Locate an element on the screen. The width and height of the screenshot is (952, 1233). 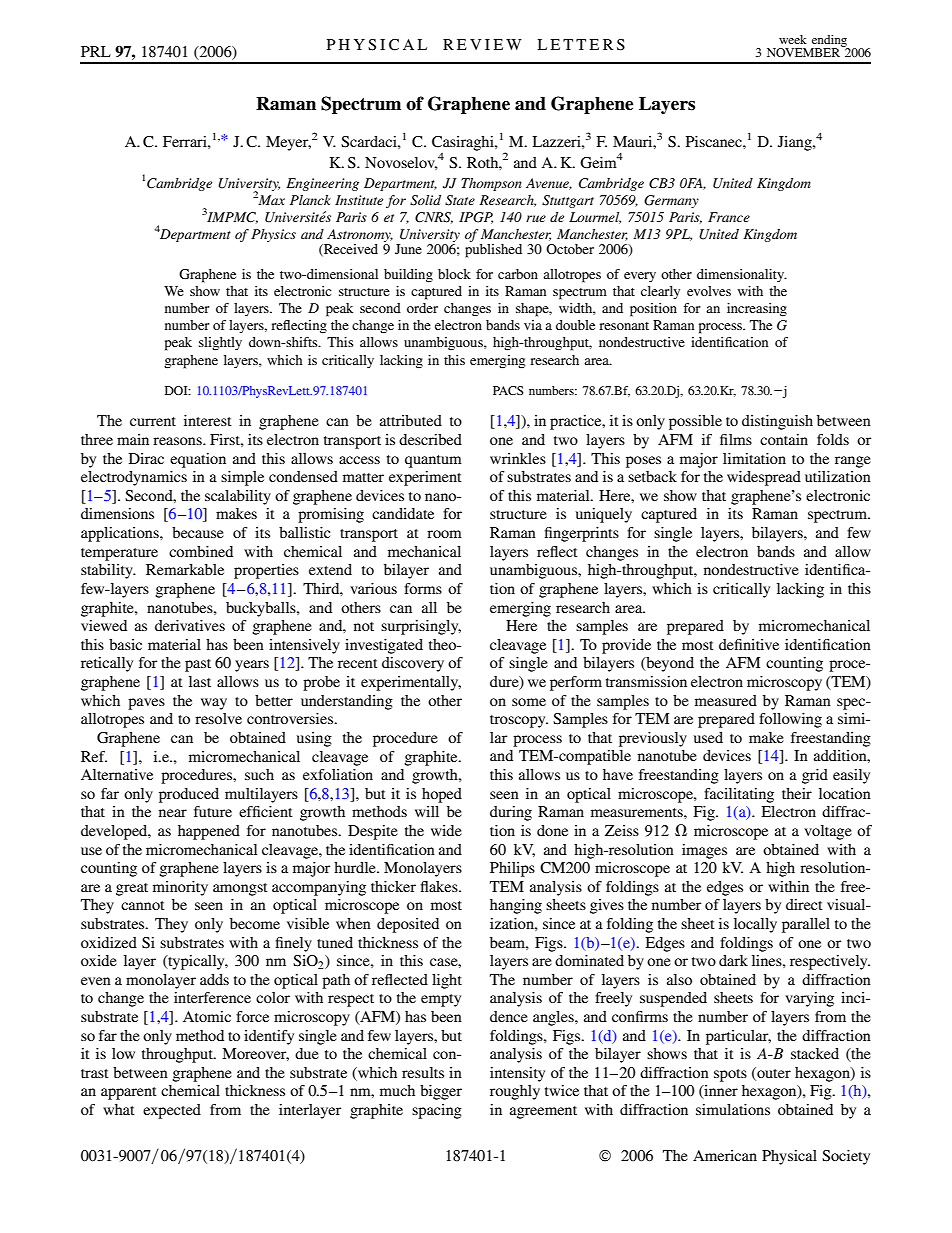
REVIEW is located at coordinates (482, 44).
